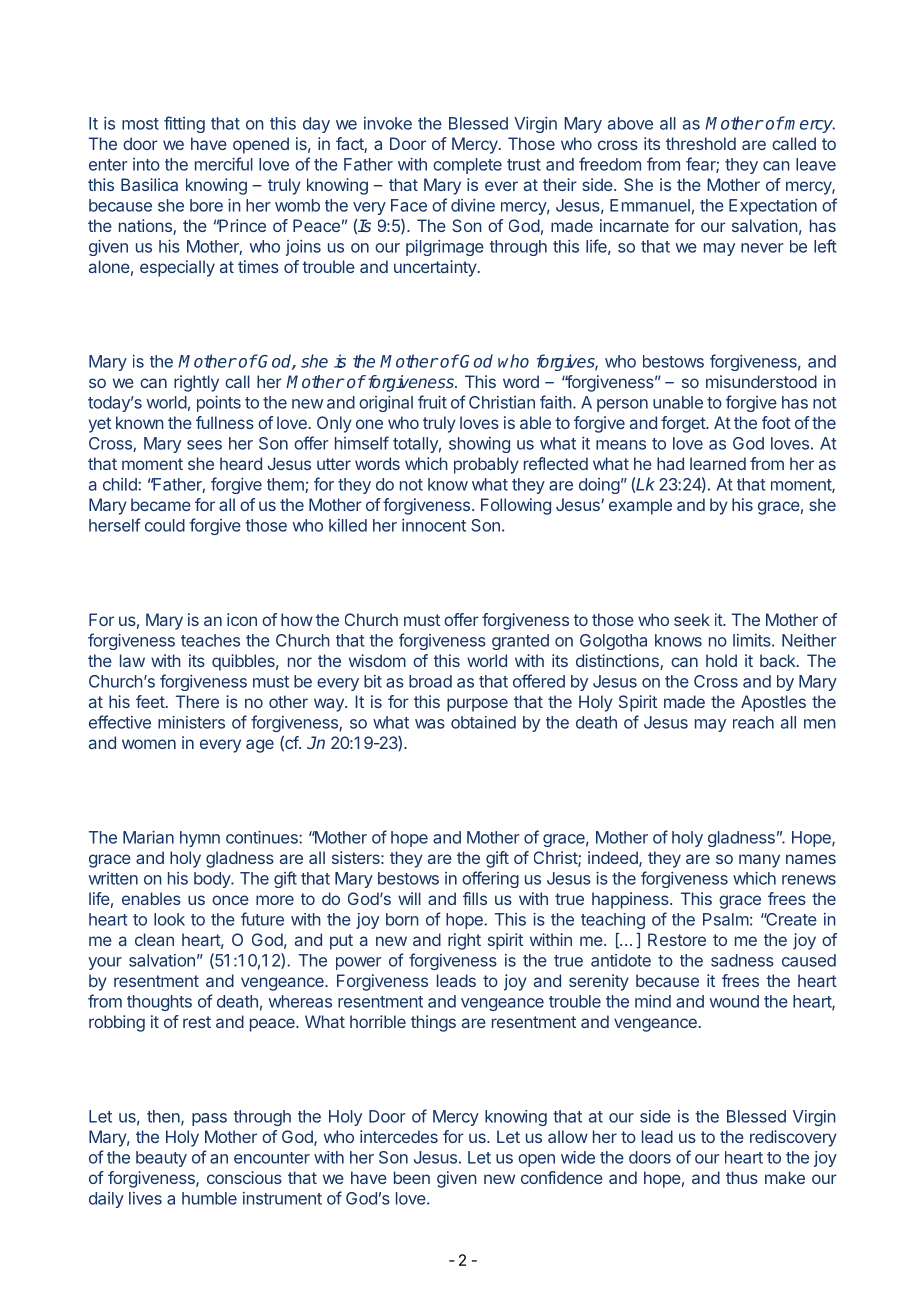 This document has height=1308, width=924. Describe the element at coordinates (773, 207) in the document. I see `Expectation` at that location.
